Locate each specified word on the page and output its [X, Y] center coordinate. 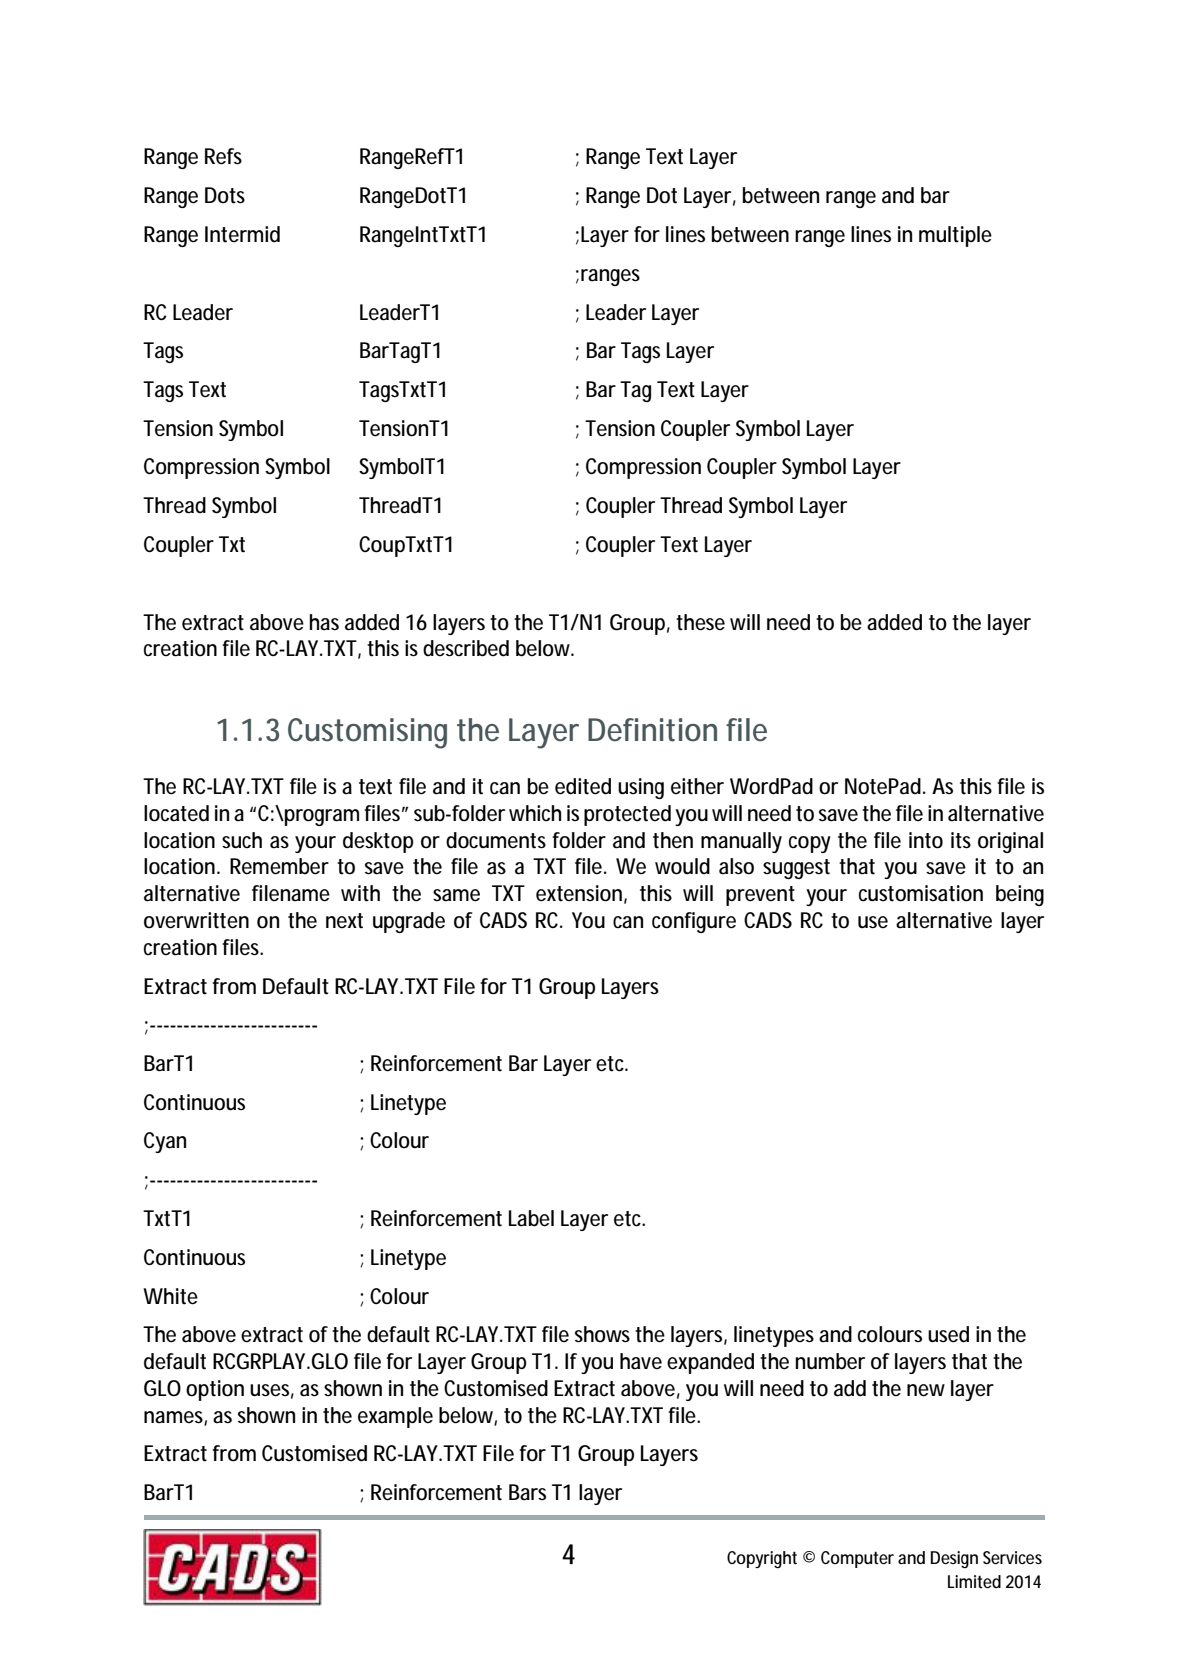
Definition [652, 730]
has [324, 622]
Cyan [165, 1142]
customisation [921, 893]
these [700, 622]
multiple [955, 236]
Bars [527, 1492]
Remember [279, 866]
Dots [225, 195]
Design [954, 1560]
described [466, 648]
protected [627, 815]
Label [531, 1218]
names [175, 1418]
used [948, 1334]
